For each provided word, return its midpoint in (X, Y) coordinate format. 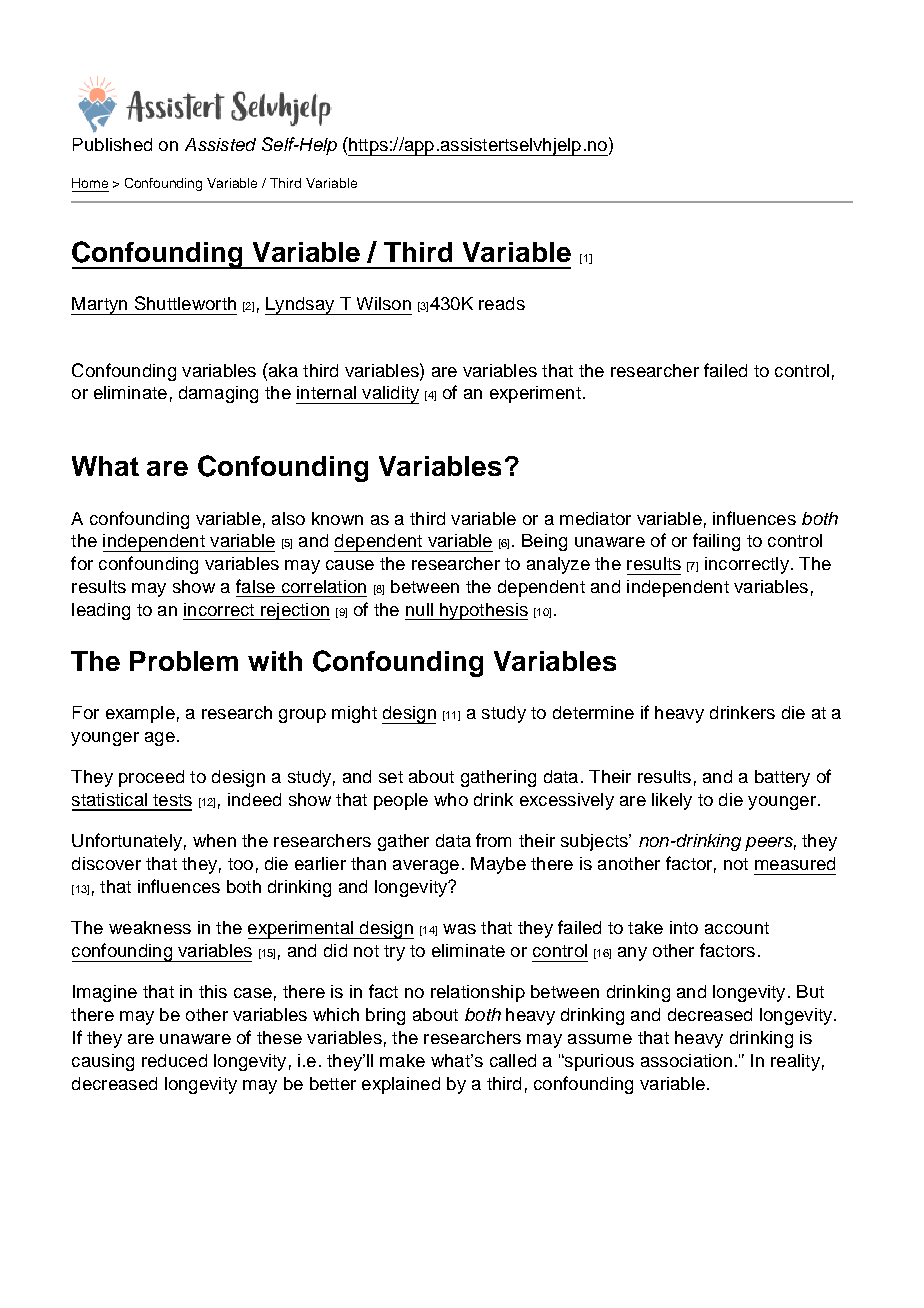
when (214, 840)
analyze (558, 565)
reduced (174, 1060)
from (493, 840)
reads (502, 303)
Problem (184, 661)
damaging (218, 394)
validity (389, 395)
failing (716, 542)
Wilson (384, 303)
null (419, 609)
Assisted (220, 144)
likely (672, 801)
